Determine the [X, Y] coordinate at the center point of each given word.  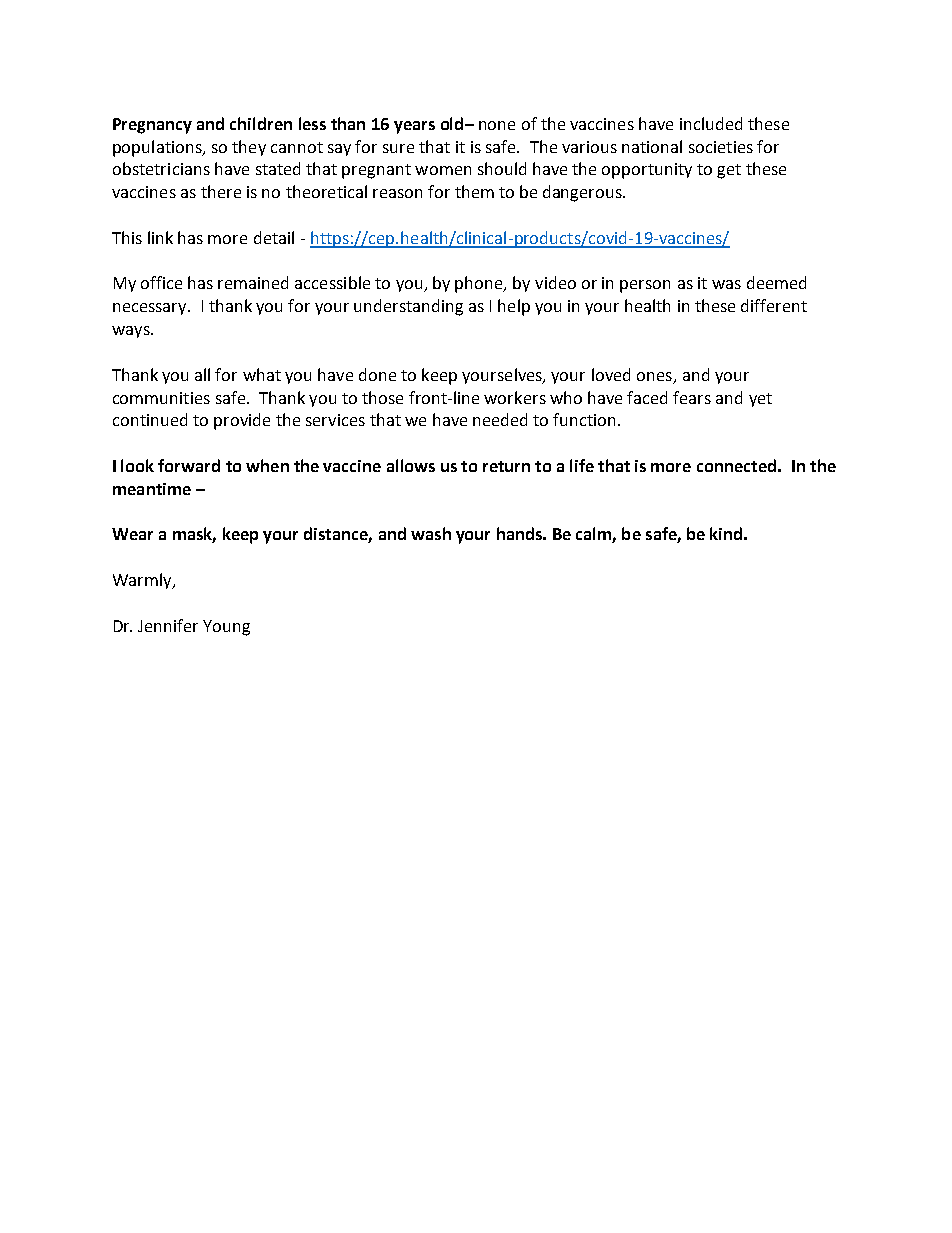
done [377, 374]
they [249, 148]
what [262, 374]
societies [721, 147]
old [453, 123]
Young [226, 628]
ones [654, 376]
